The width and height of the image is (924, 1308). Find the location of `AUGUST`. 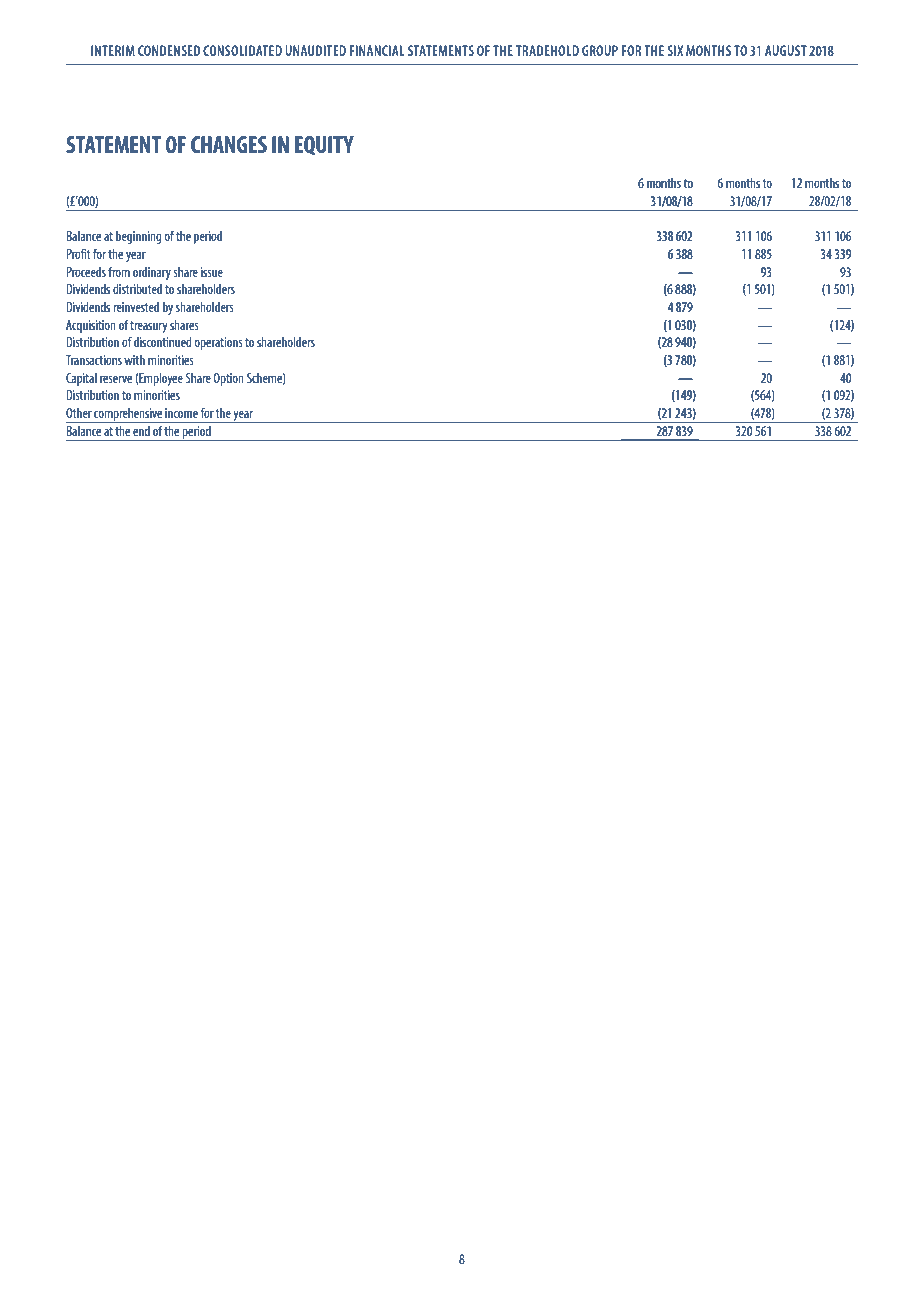

AUGUST is located at coordinates (786, 50).
